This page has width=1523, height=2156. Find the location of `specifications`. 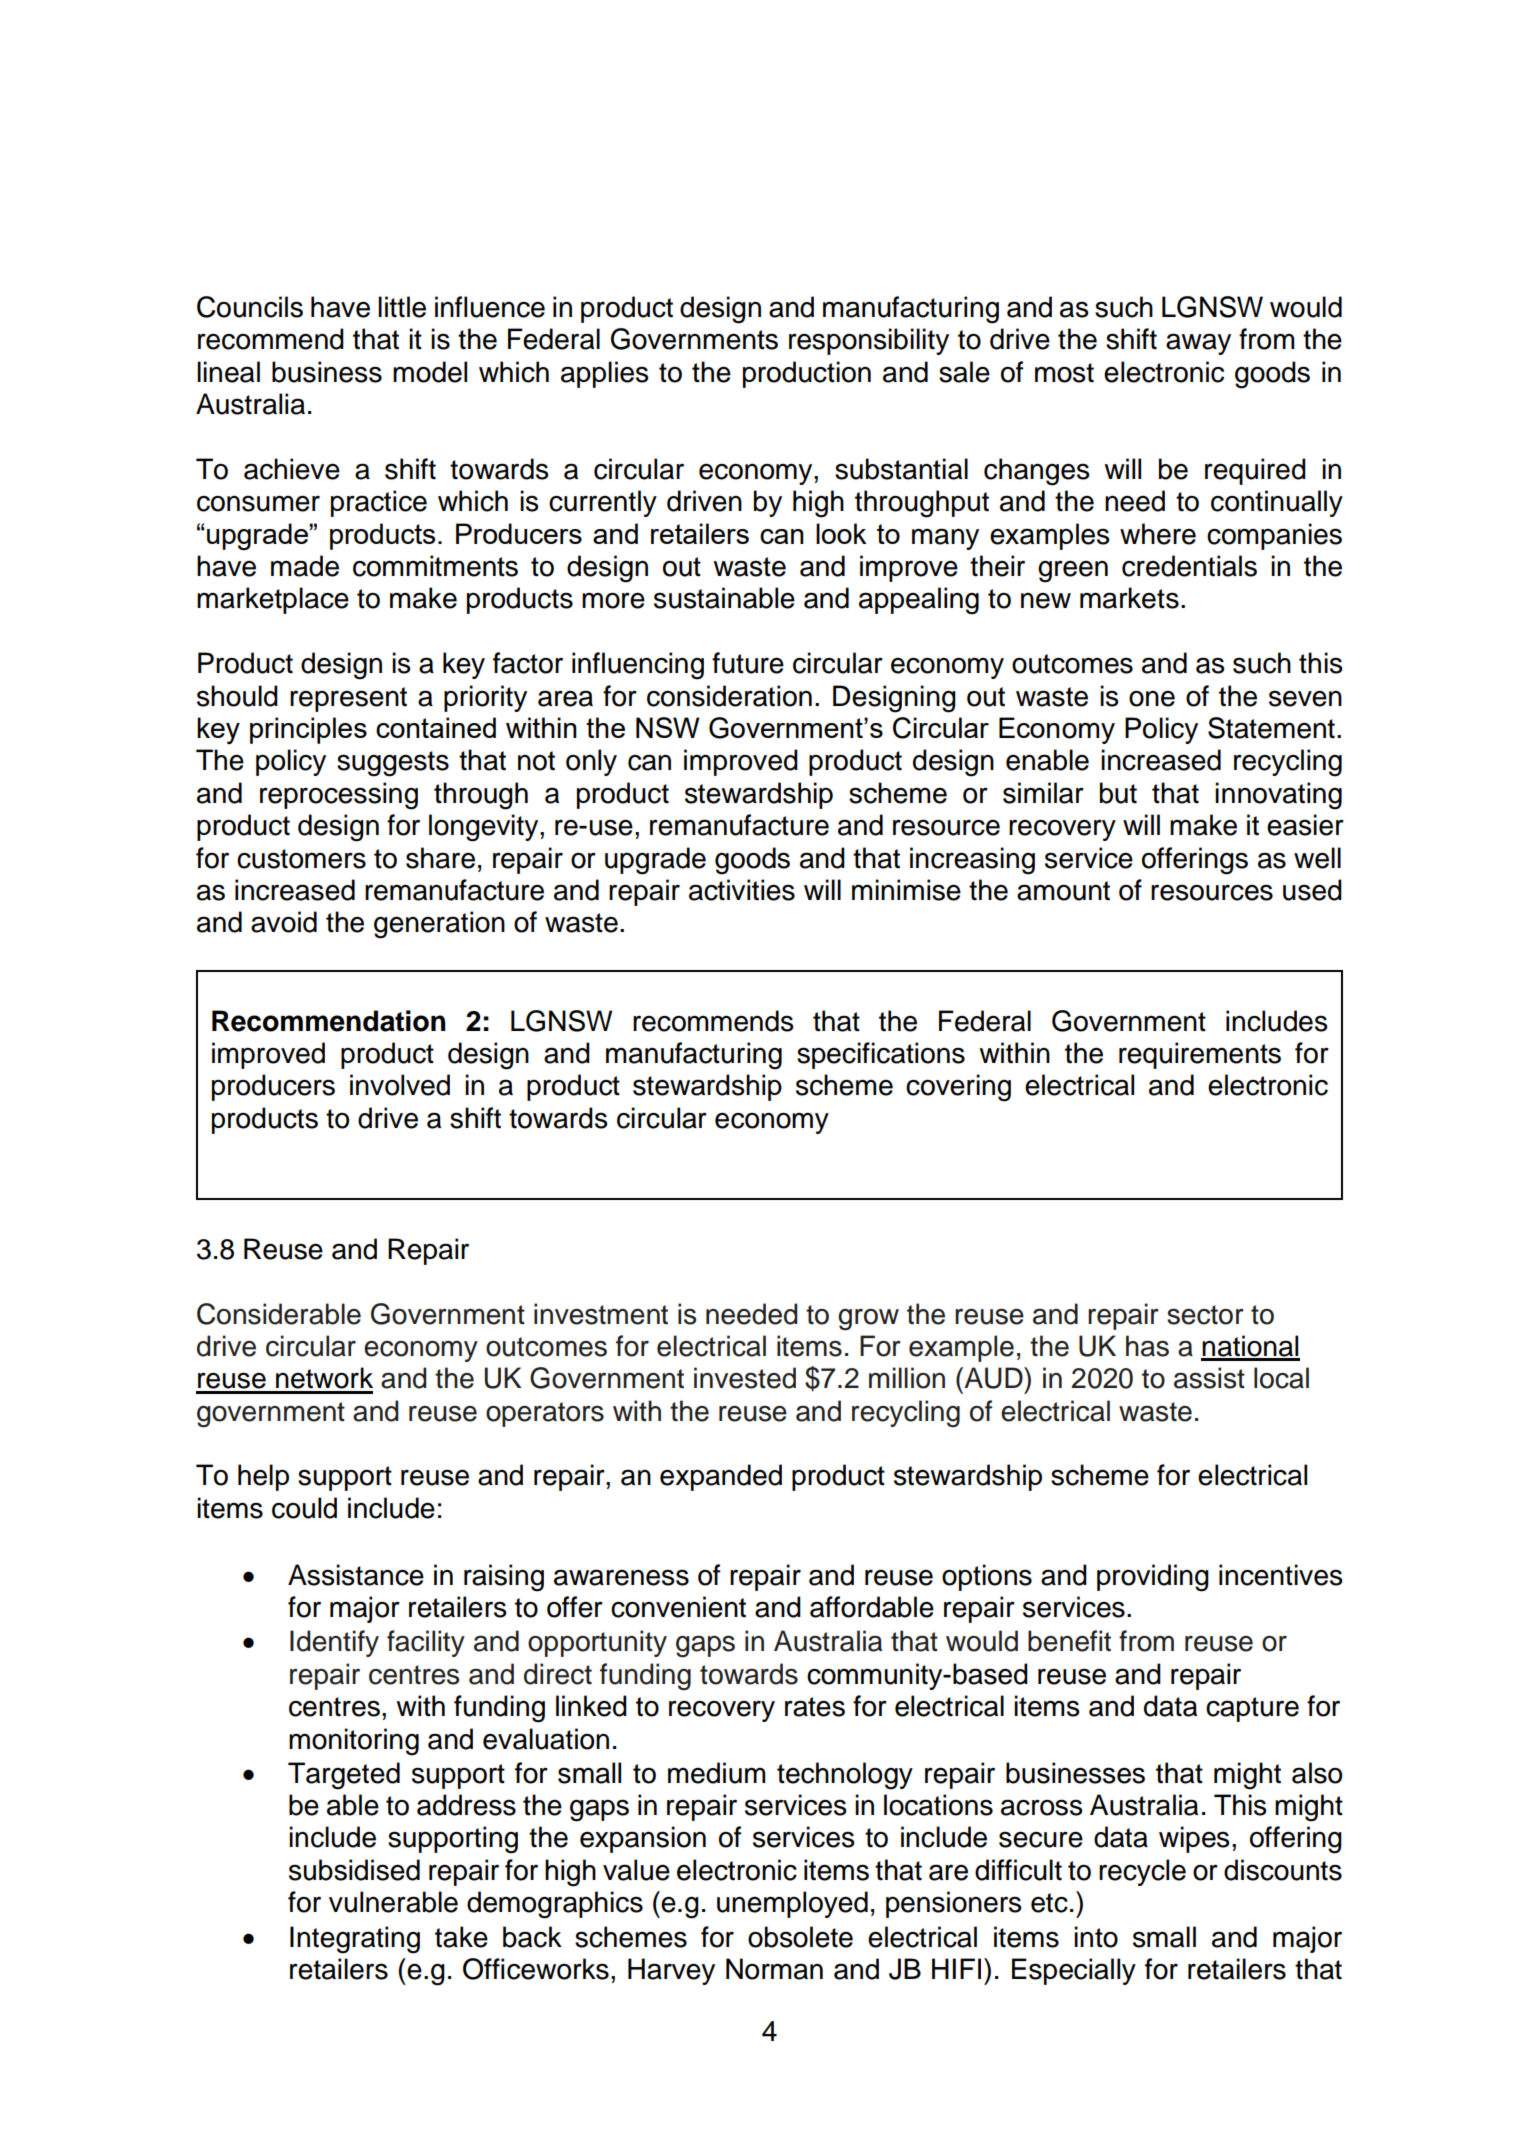

specifications is located at coordinates (881, 1055).
